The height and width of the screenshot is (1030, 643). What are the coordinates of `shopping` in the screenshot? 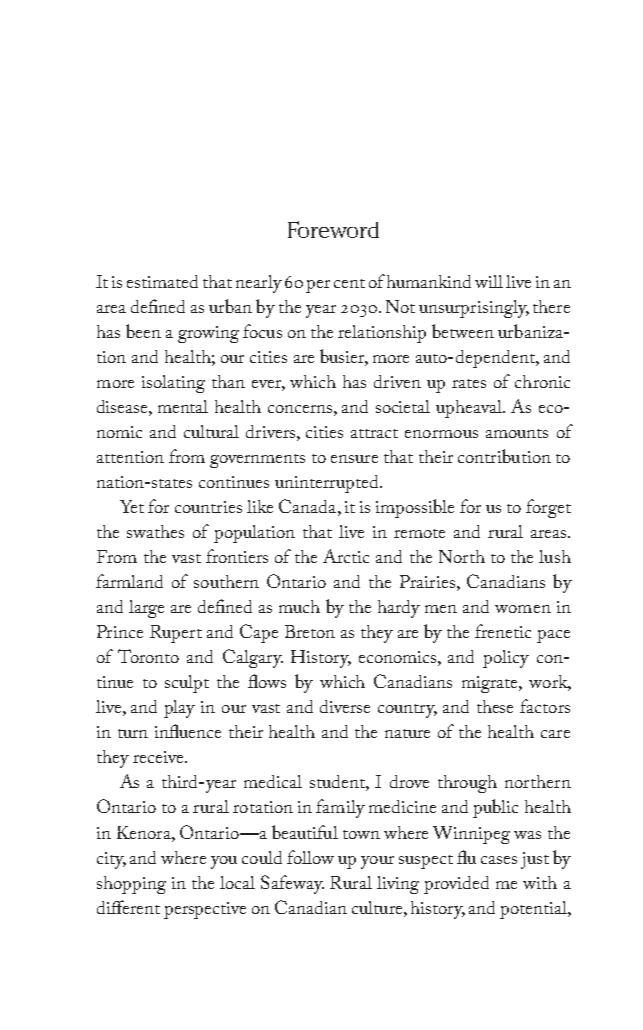 It's located at (131, 885).
